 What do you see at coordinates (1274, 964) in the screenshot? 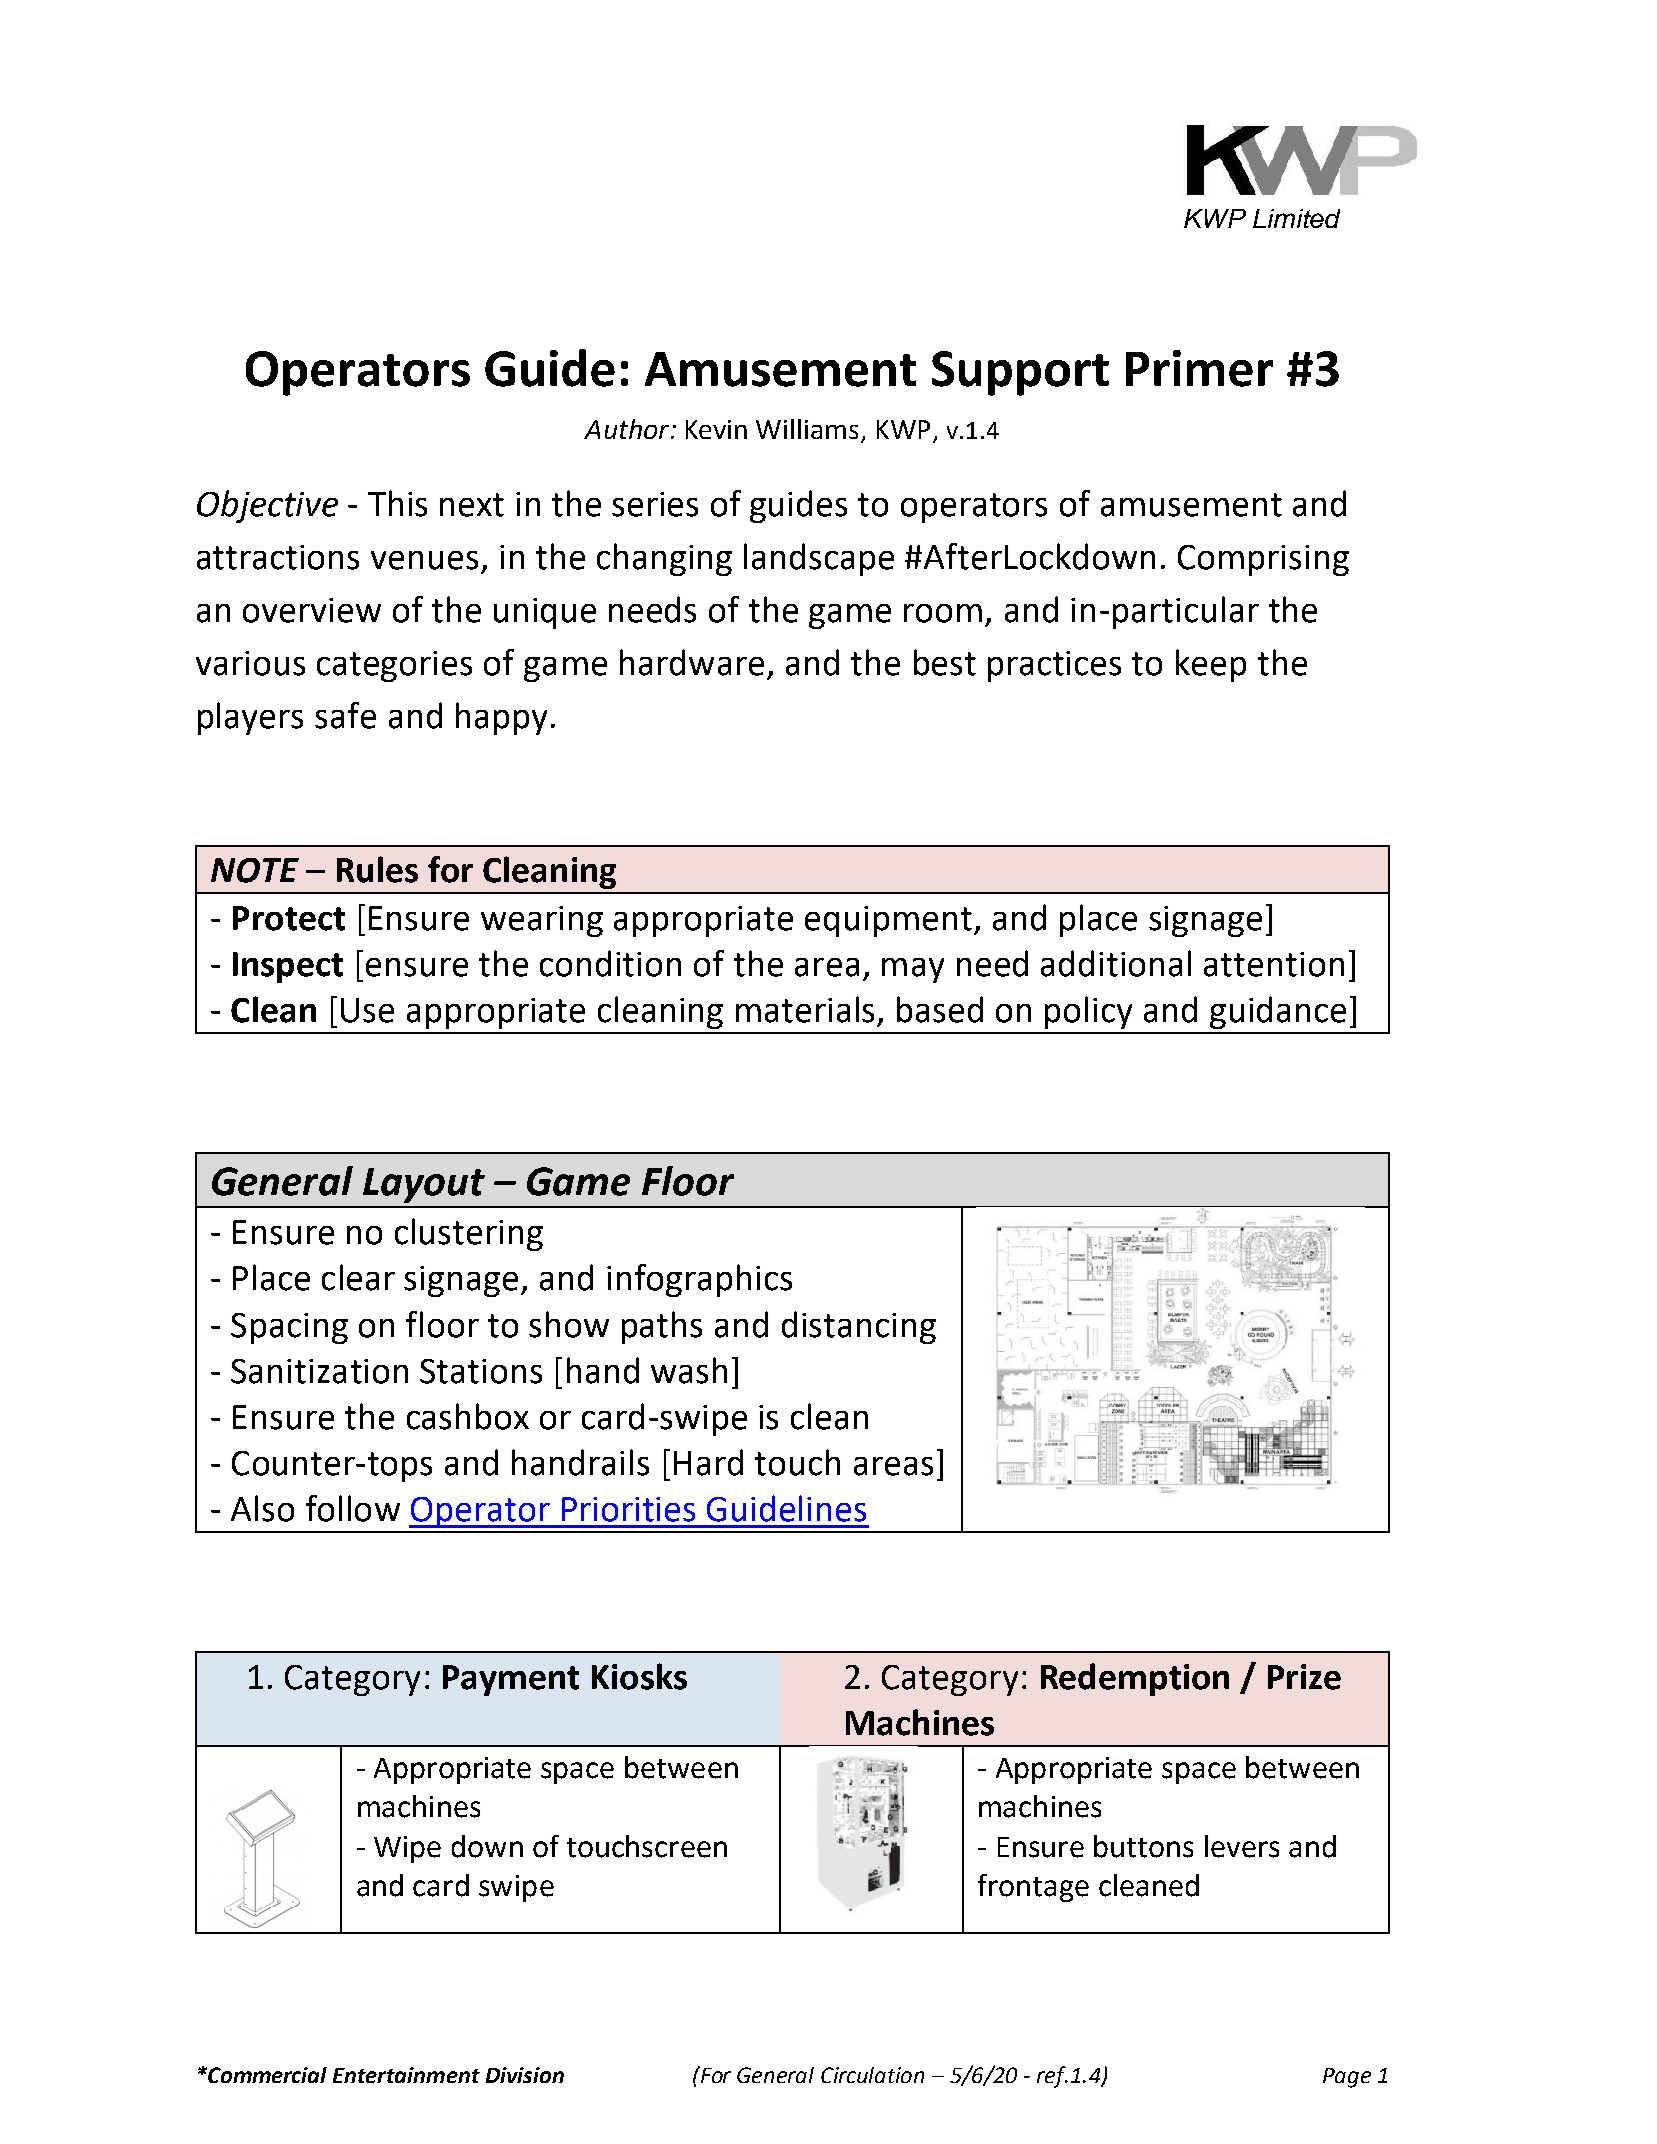
I see `attention` at bounding box center [1274, 964].
